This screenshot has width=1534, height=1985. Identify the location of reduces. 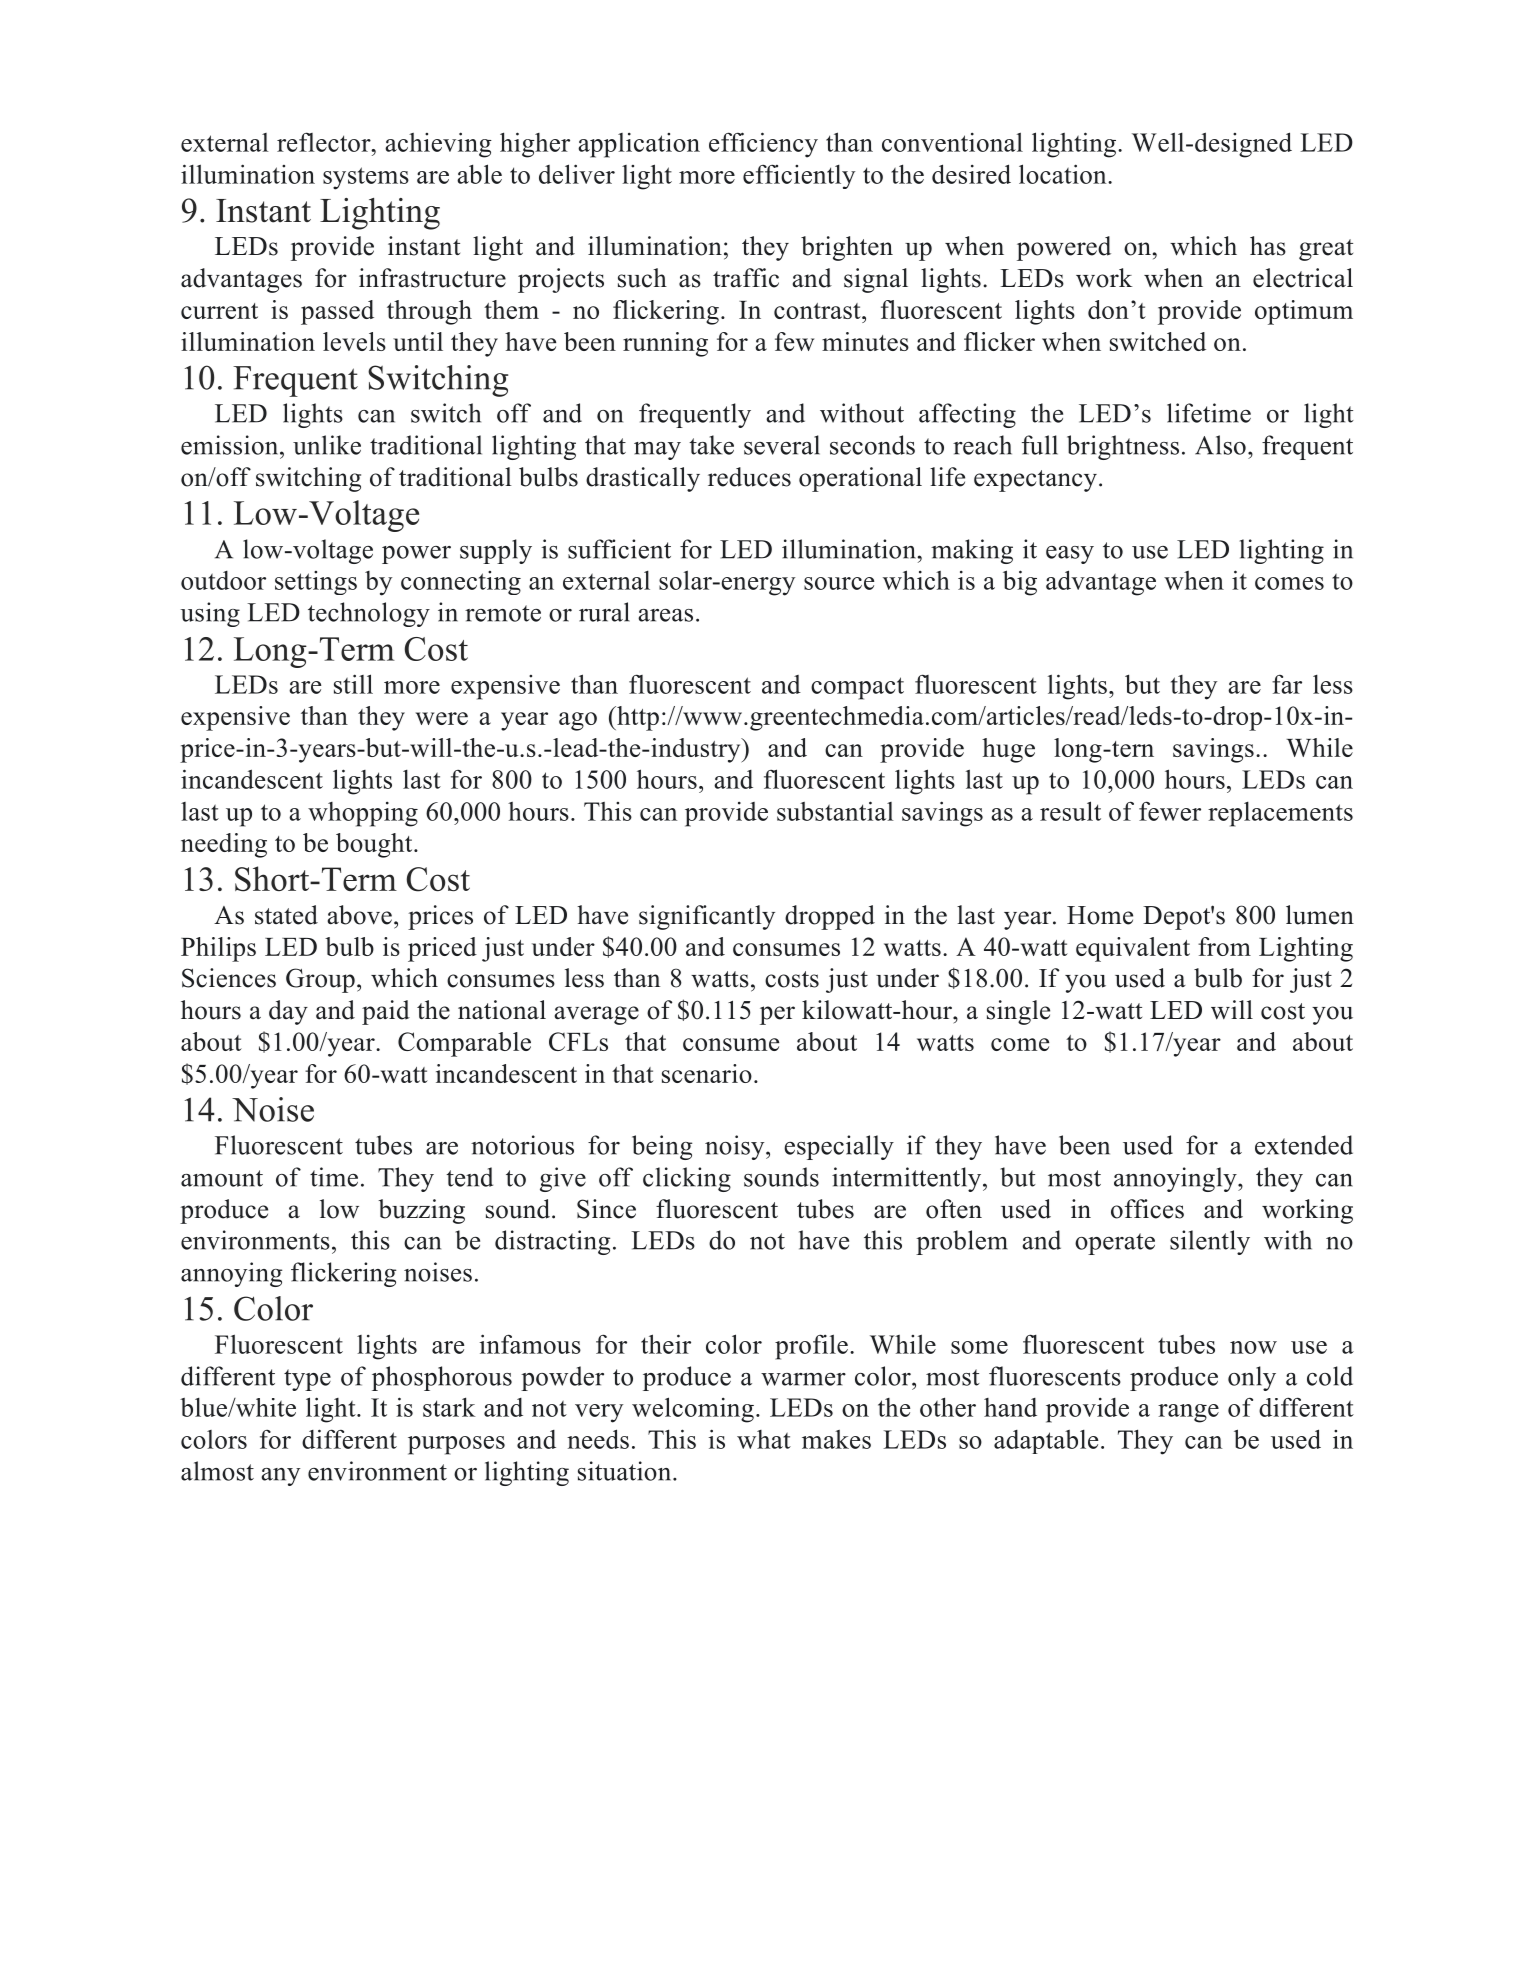
(749, 477).
